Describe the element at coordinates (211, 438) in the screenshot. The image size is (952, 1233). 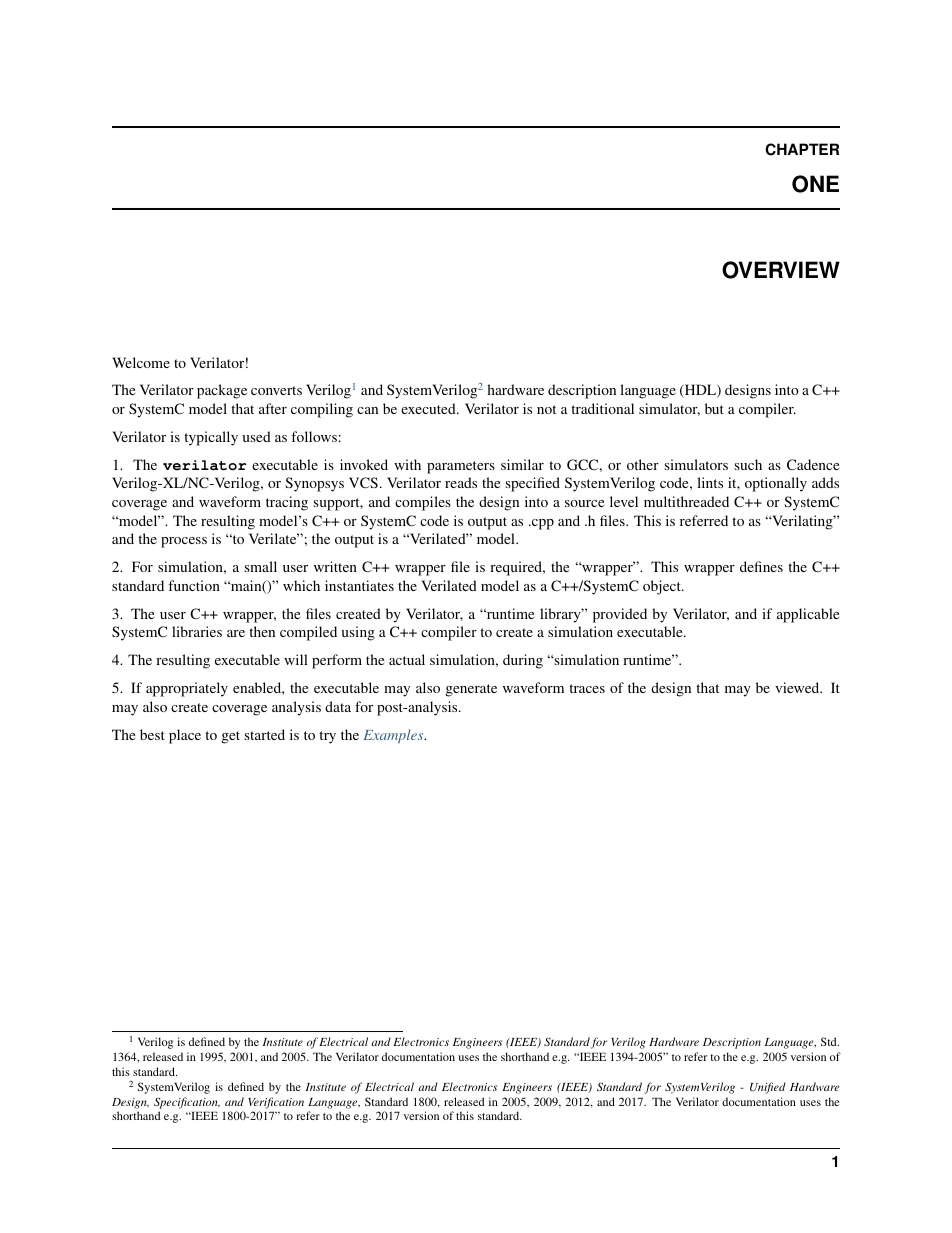
I see `typically` at that location.
